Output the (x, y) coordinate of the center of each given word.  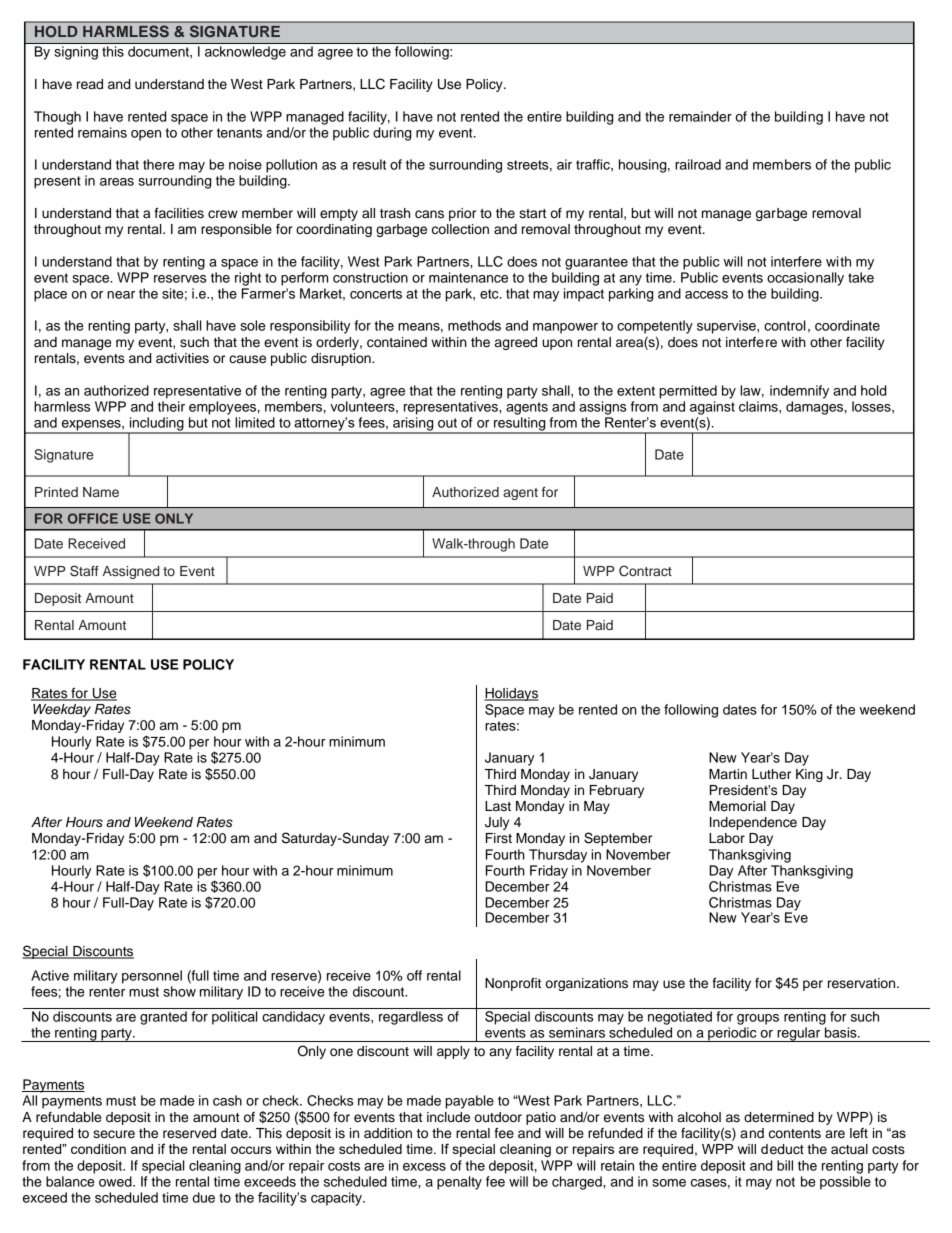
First (499, 838)
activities (182, 358)
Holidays (511, 694)
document (159, 51)
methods (474, 325)
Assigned (131, 572)
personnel (152, 977)
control (785, 325)
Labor (727, 838)
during (392, 134)
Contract (645, 571)
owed (116, 1181)
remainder (700, 116)
